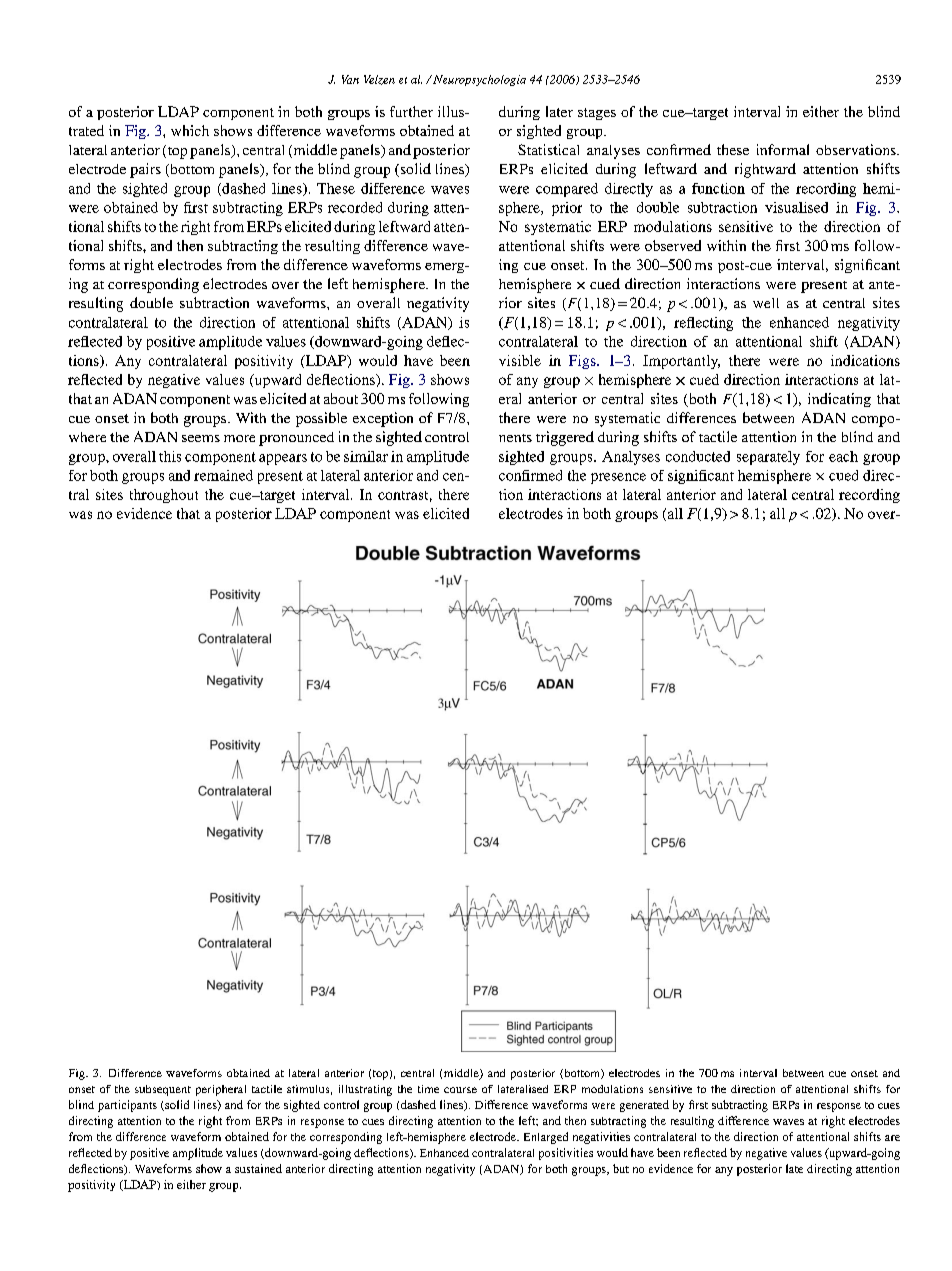 This screenshot has width=952, height=1271. Describe the element at coordinates (190, 130) in the screenshot. I see `which` at that location.
